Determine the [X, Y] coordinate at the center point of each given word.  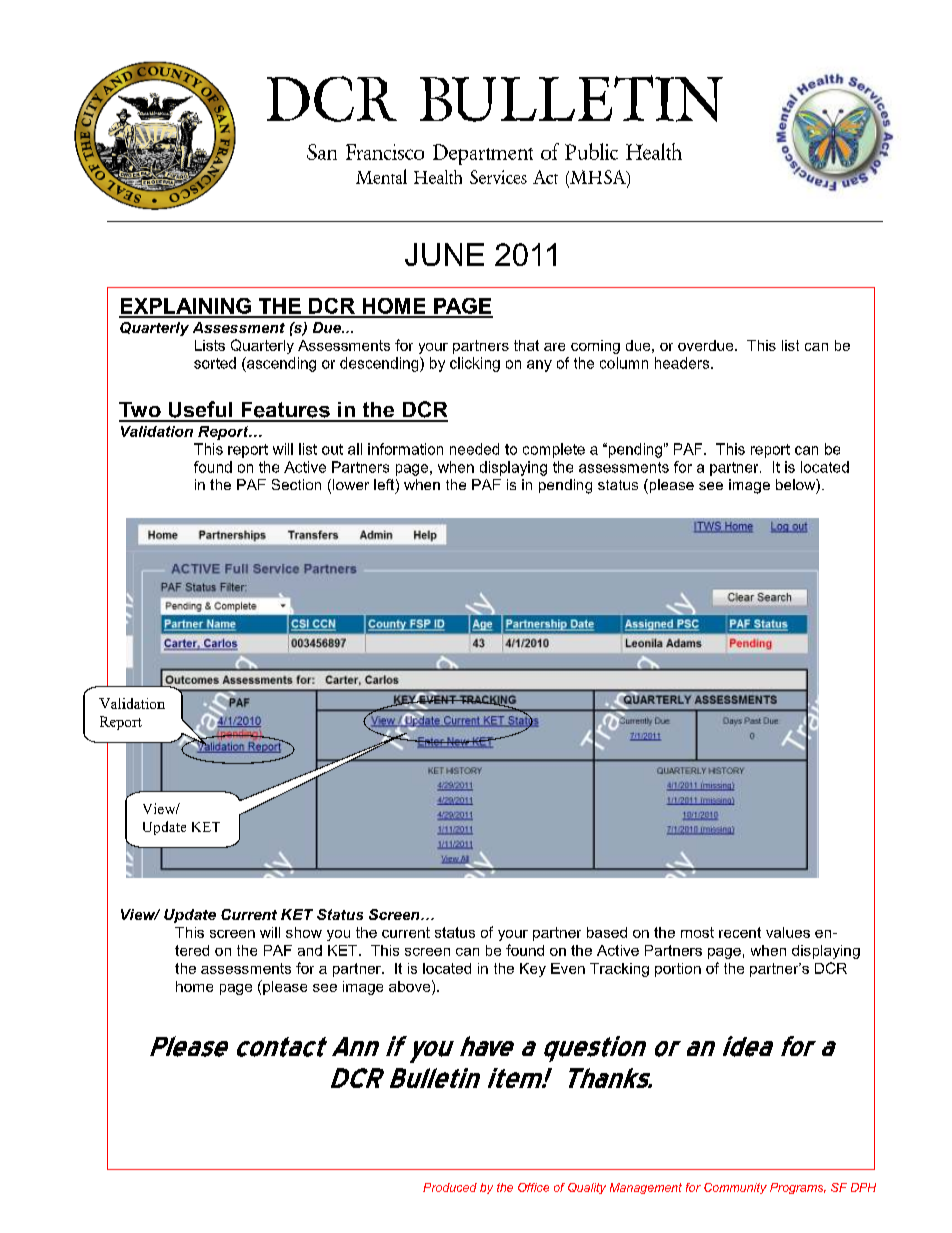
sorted [215, 363]
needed [474, 449]
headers [683, 363]
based [607, 932]
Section [296, 484]
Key [533, 970]
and [310, 950]
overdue [707, 345]
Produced [450, 1187]
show [304, 932]
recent [740, 932]
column [624, 363]
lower [351, 484]
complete [554, 450]
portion [678, 970]
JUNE [444, 254]
